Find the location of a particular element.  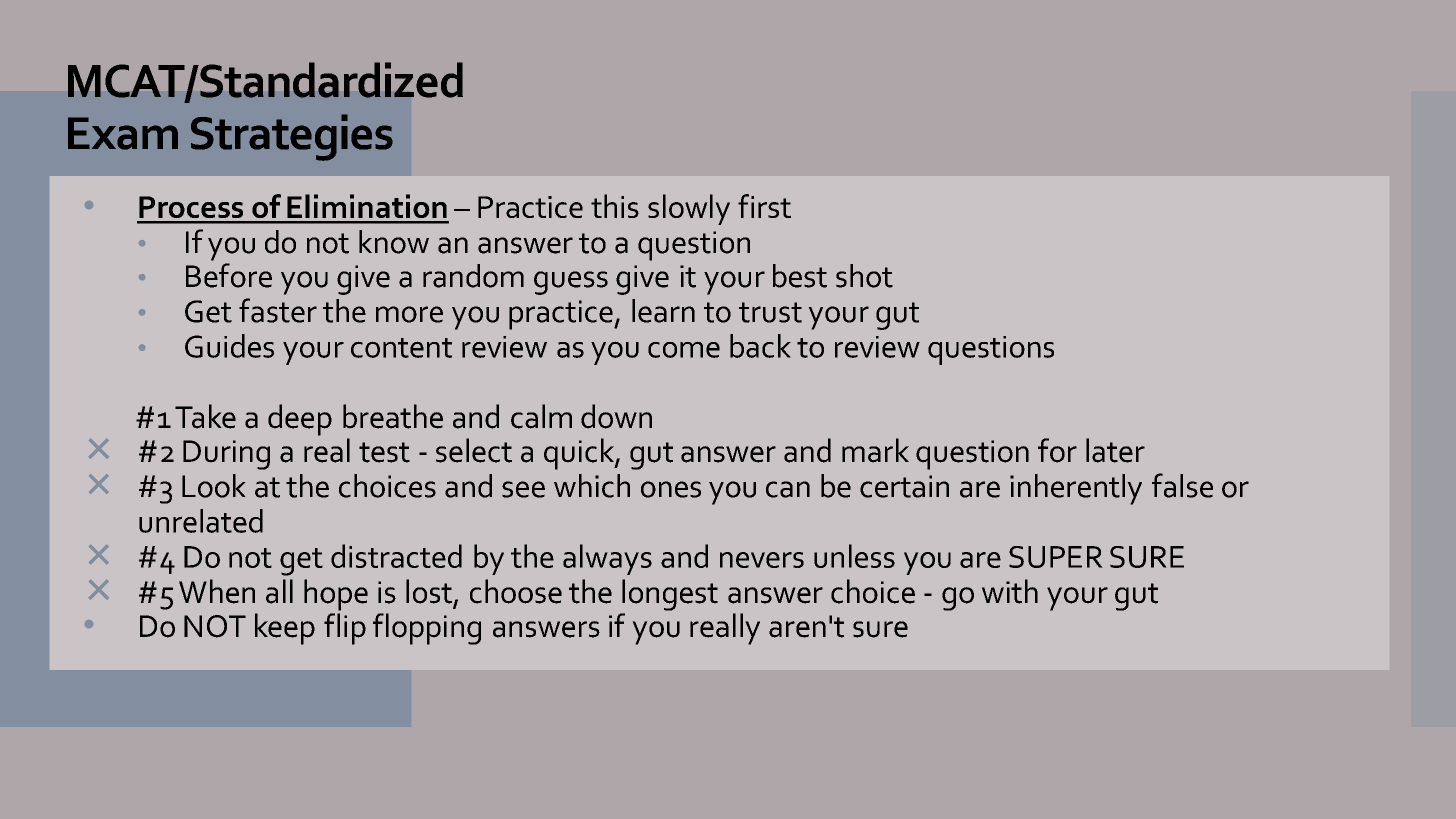

come is located at coordinates (684, 349).
